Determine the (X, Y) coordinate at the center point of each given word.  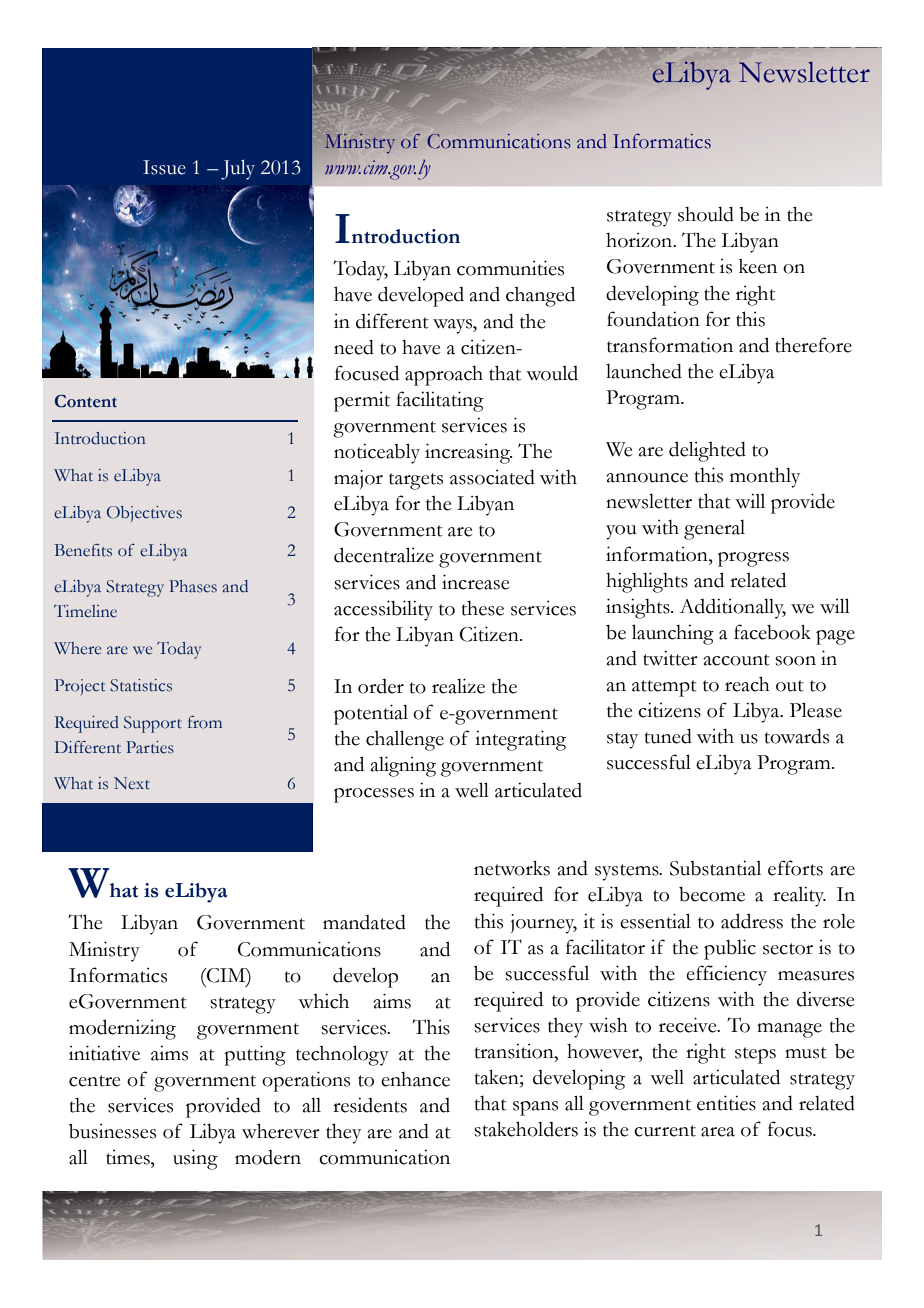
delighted (707, 451)
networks (512, 868)
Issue (164, 167)
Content (86, 401)
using (195, 1159)
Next (132, 783)
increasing (468, 453)
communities (510, 268)
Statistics (141, 685)
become (712, 894)
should (706, 214)
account (737, 660)
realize (458, 686)
